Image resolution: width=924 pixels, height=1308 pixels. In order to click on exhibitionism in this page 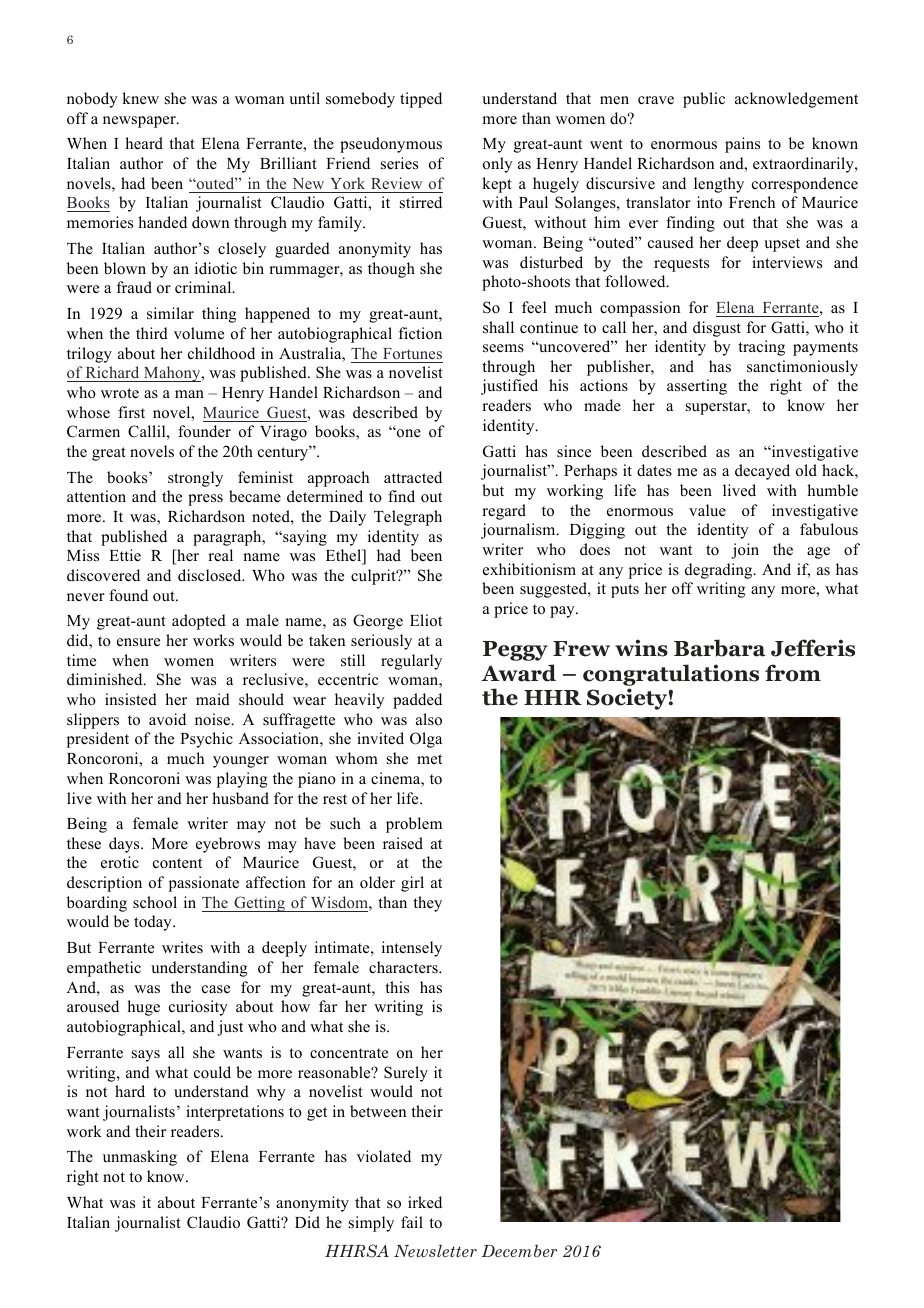, I will do `click(529, 569)`.
